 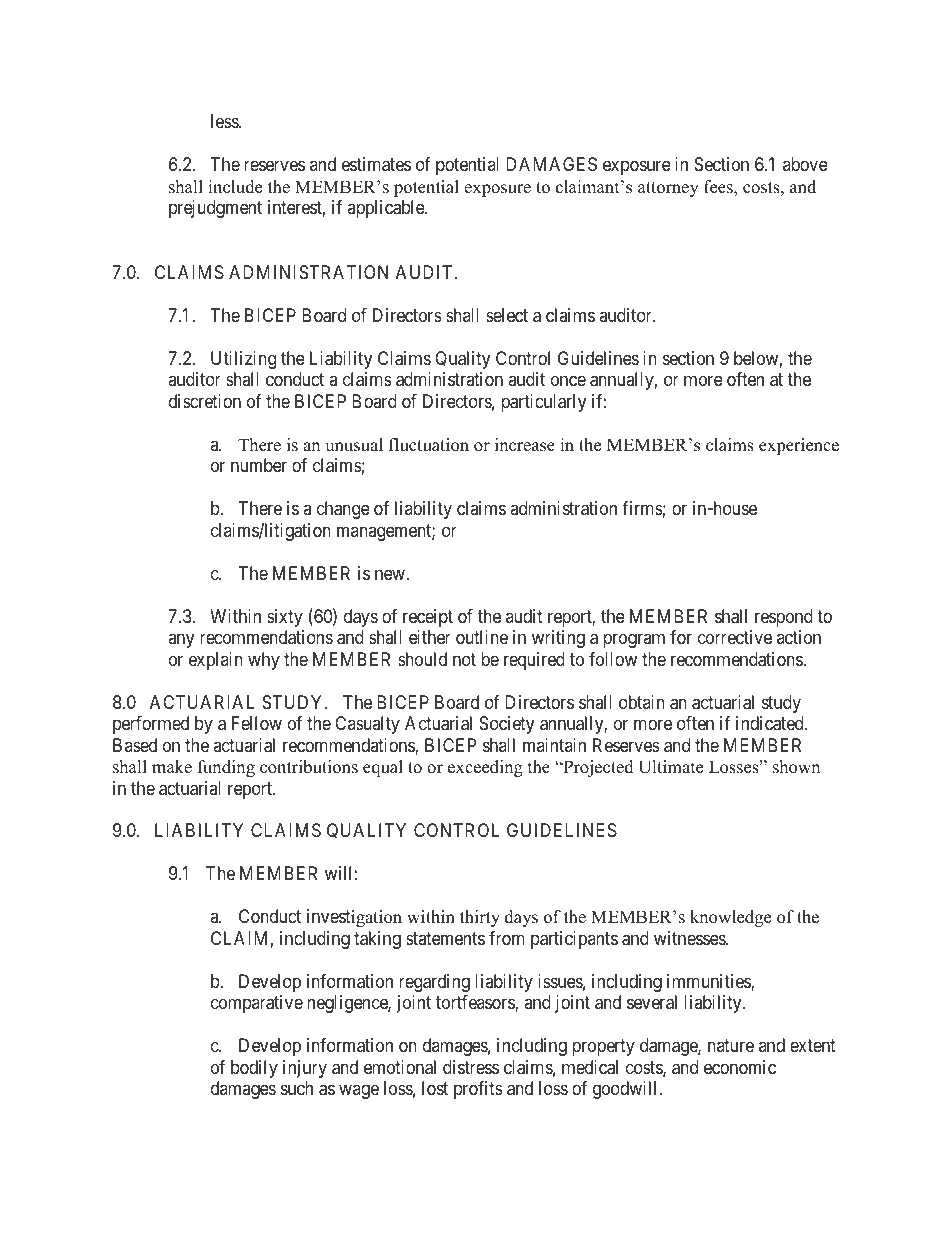 What do you see at coordinates (376, 164) in the screenshot?
I see `estimates` at bounding box center [376, 164].
